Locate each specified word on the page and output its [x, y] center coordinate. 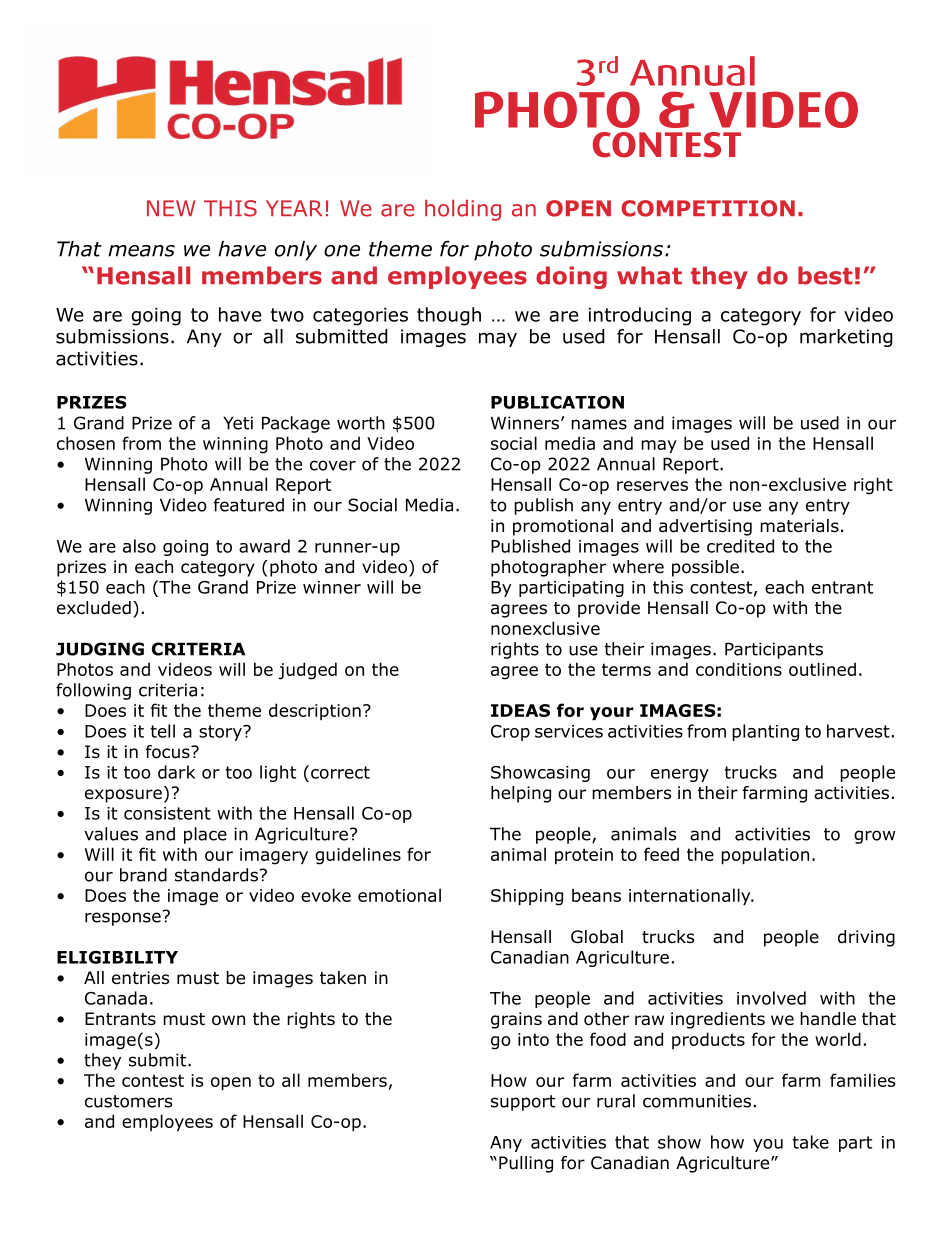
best [825, 275]
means [141, 251]
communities [697, 1101]
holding [463, 210]
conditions [739, 669]
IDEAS [520, 710]
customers [128, 1101]
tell [162, 731]
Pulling [526, 1164]
